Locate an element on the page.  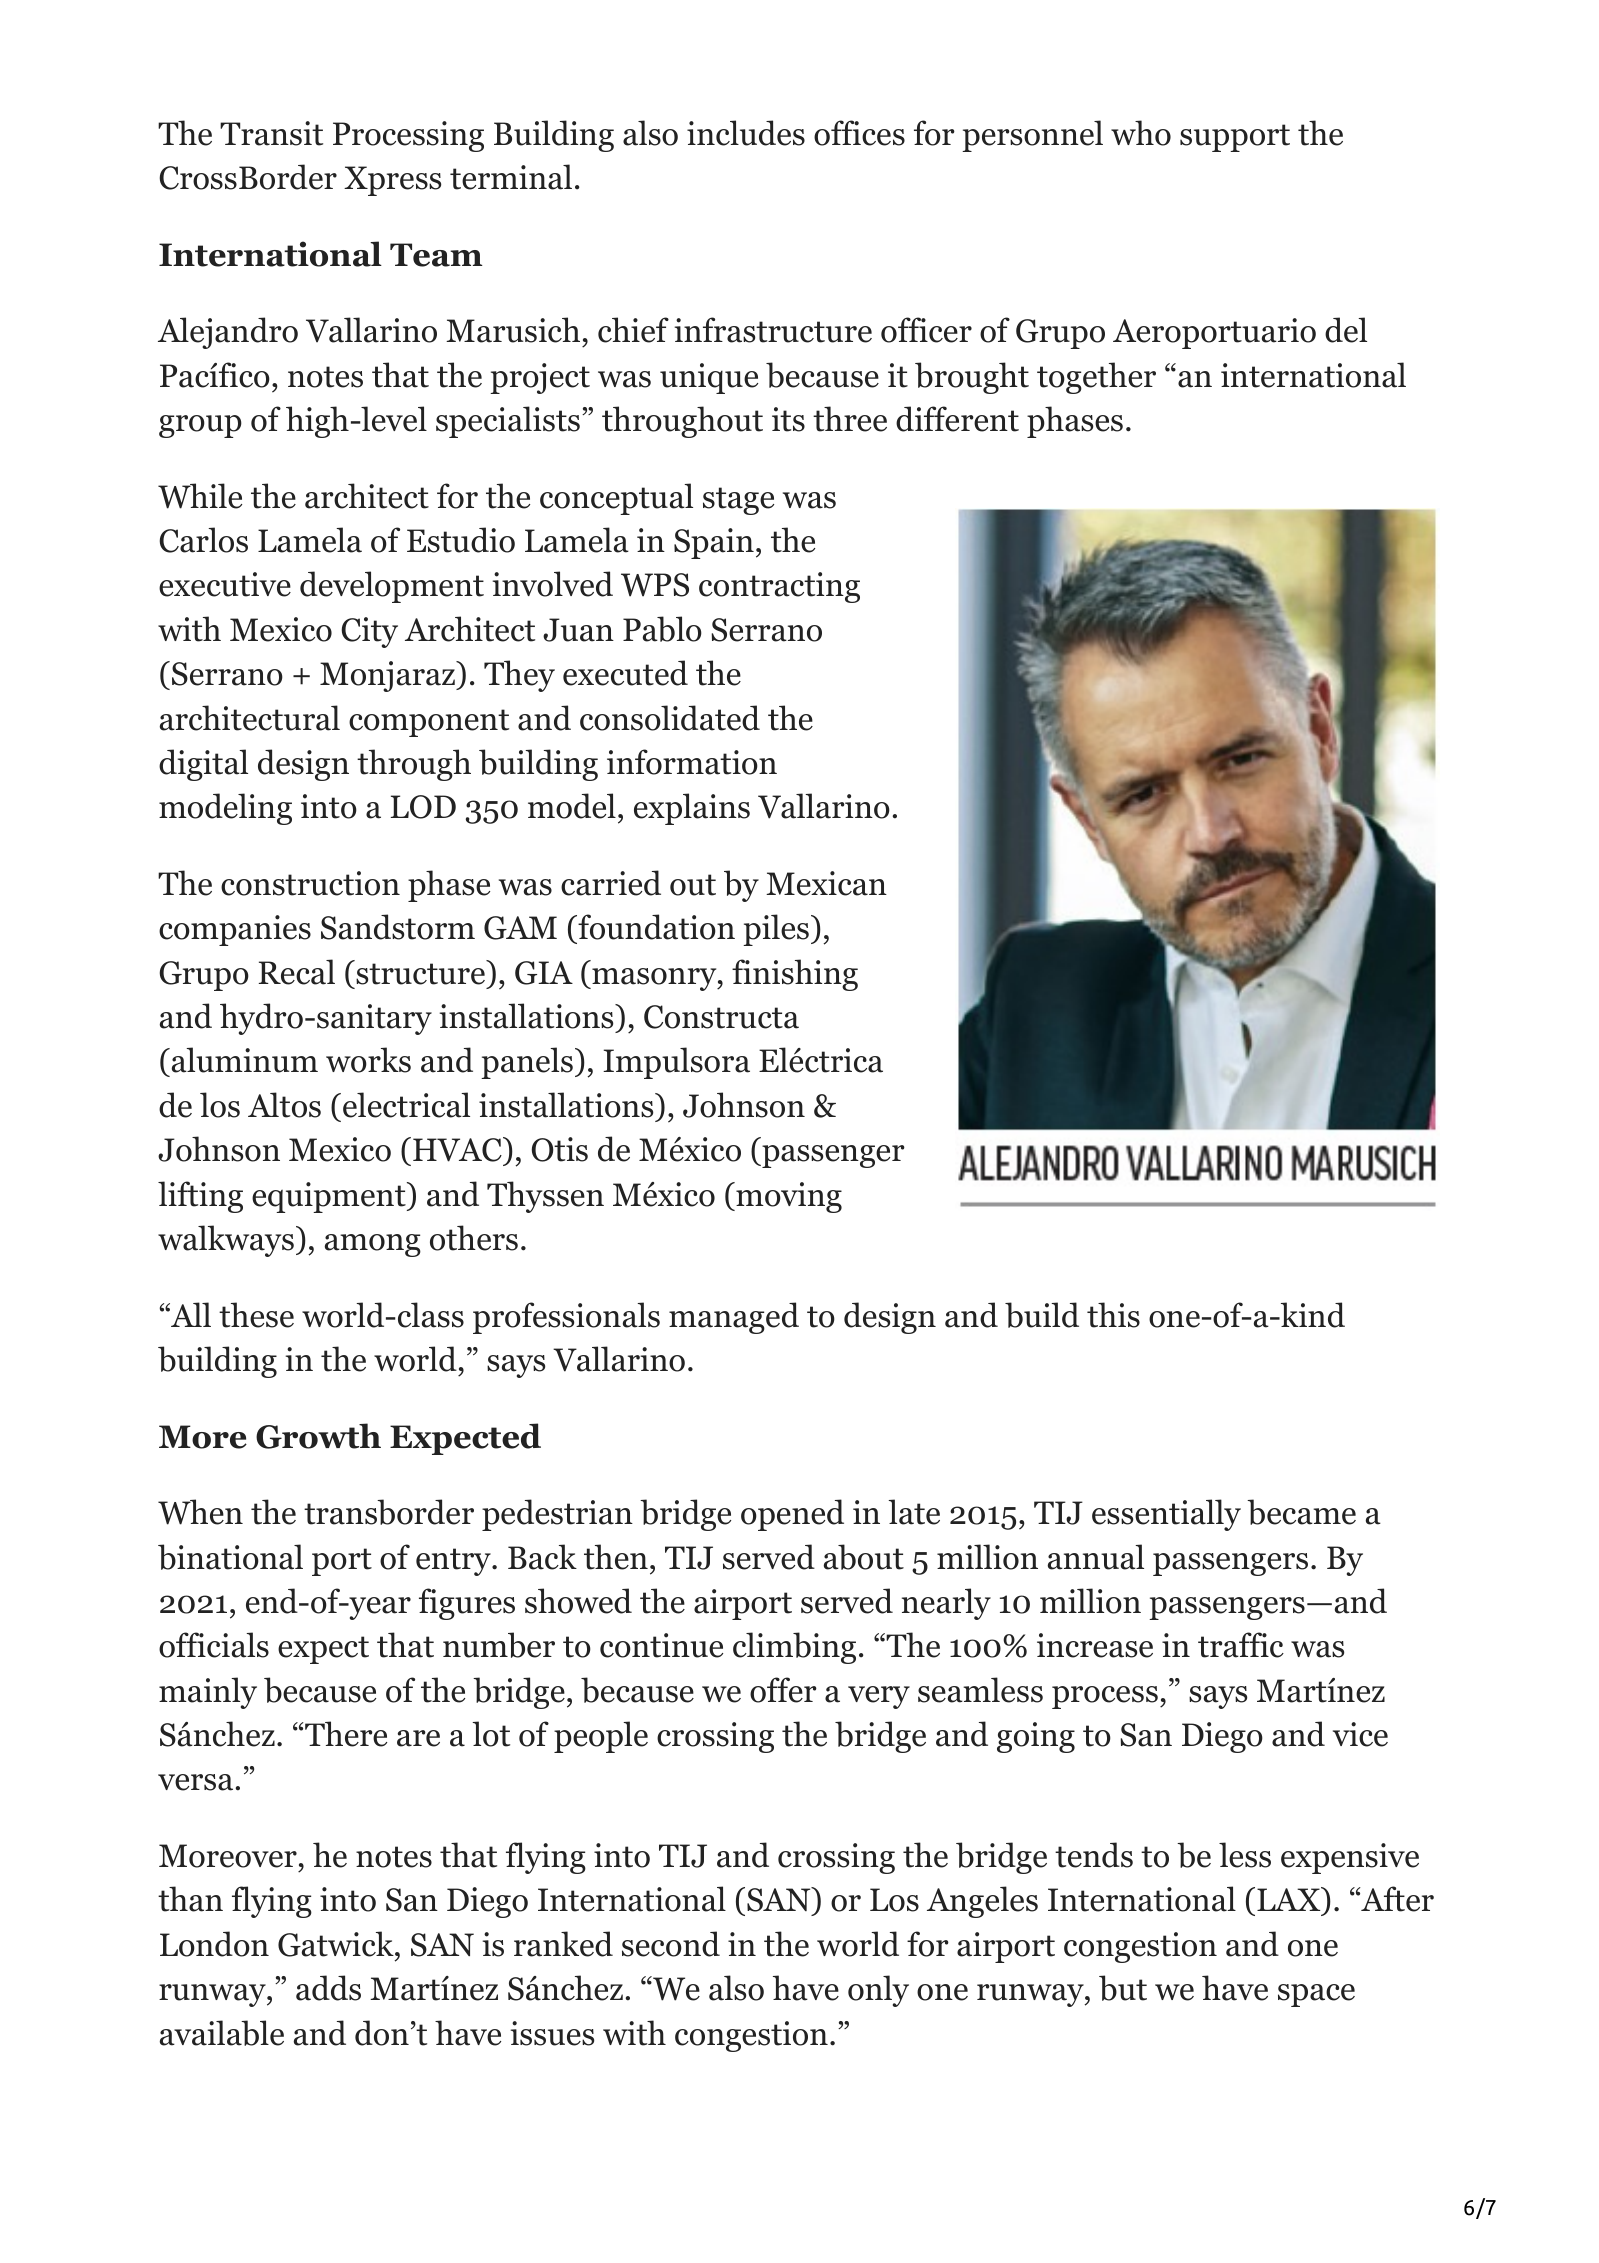
this is located at coordinates (1113, 1315).
